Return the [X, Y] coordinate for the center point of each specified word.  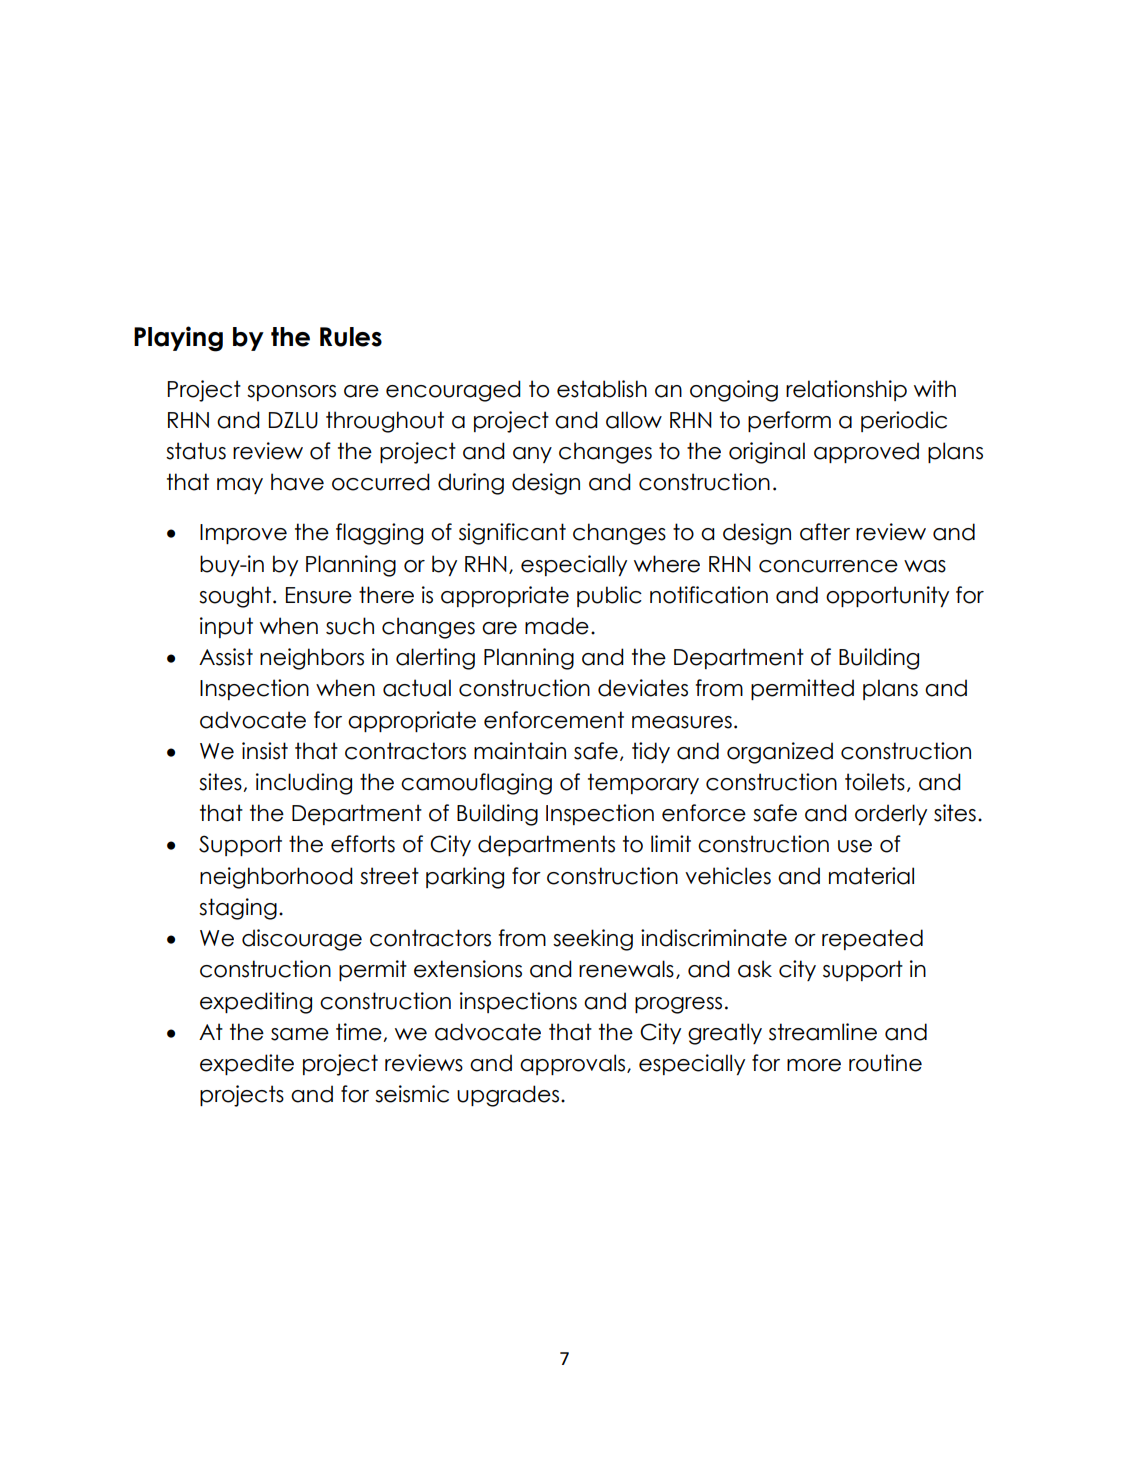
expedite [247, 1064]
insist [265, 751]
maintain [520, 751]
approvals [574, 1064]
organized [780, 753]
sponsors [291, 393]
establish [602, 389]
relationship [846, 390]
